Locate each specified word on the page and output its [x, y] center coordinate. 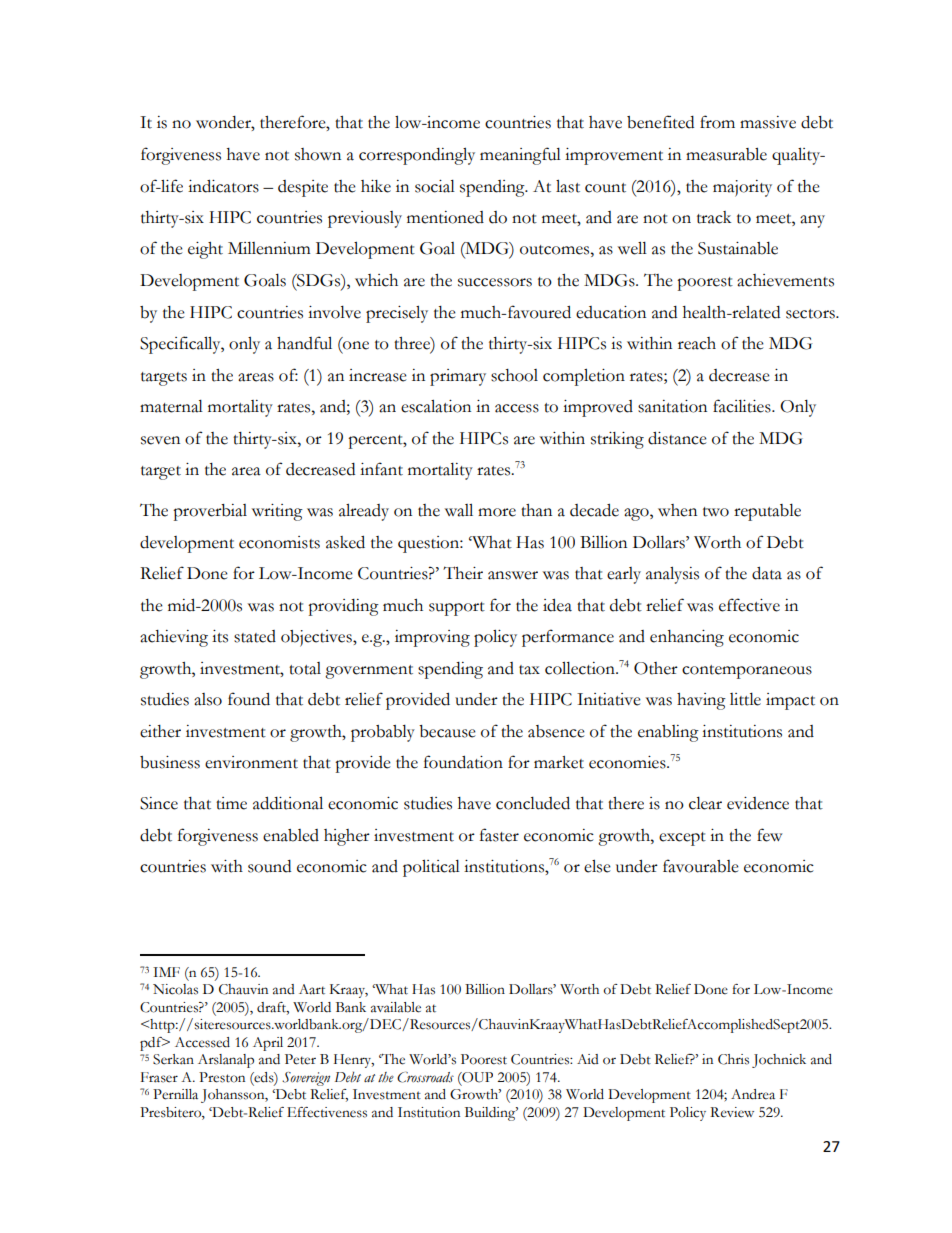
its [220, 636]
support [457, 609]
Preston [222, 1077]
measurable [726, 154]
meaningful [520, 156]
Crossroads [425, 1077]
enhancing [687, 638]
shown [318, 154]
